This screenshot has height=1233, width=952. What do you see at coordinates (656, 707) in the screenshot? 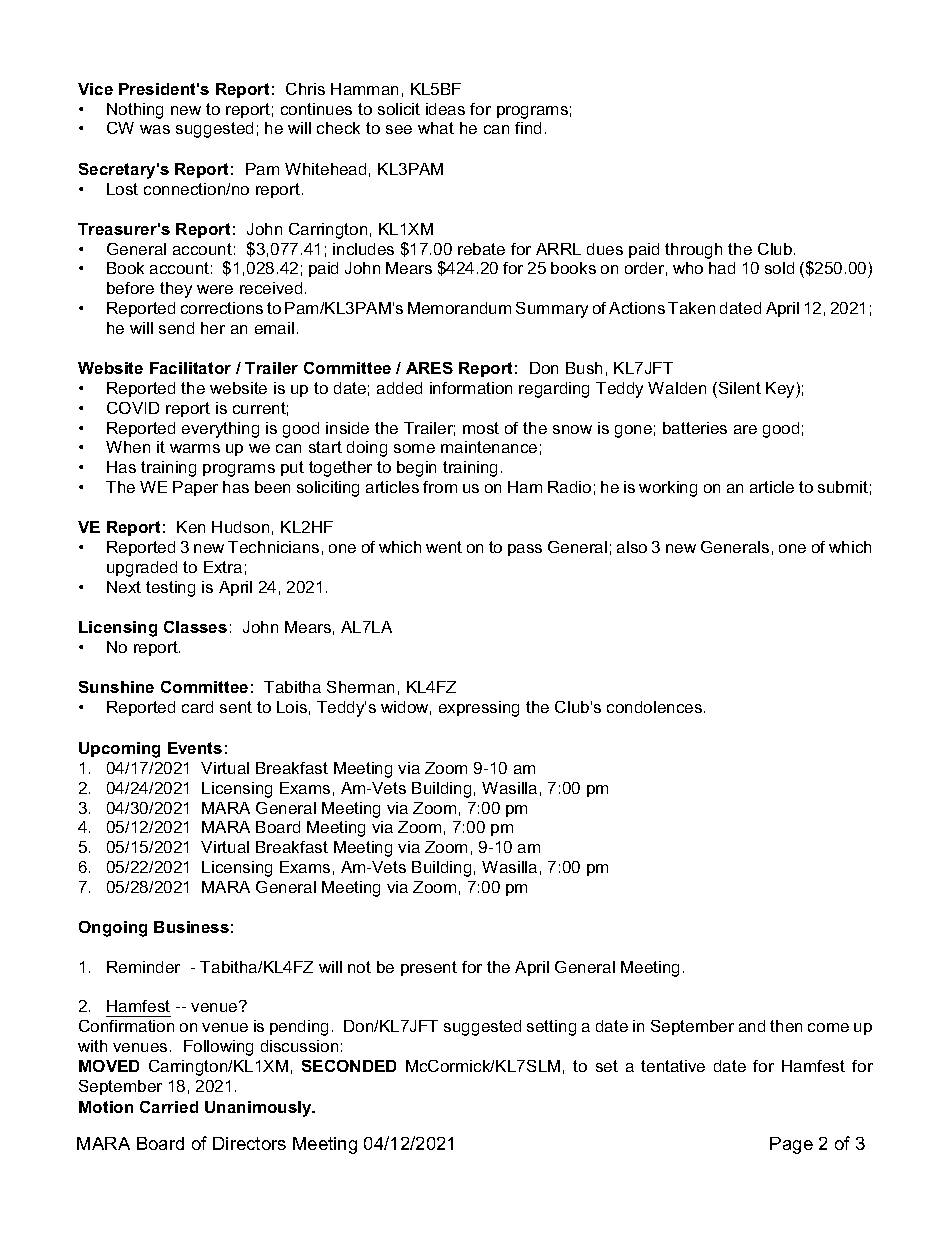
I see `condolences` at bounding box center [656, 707].
